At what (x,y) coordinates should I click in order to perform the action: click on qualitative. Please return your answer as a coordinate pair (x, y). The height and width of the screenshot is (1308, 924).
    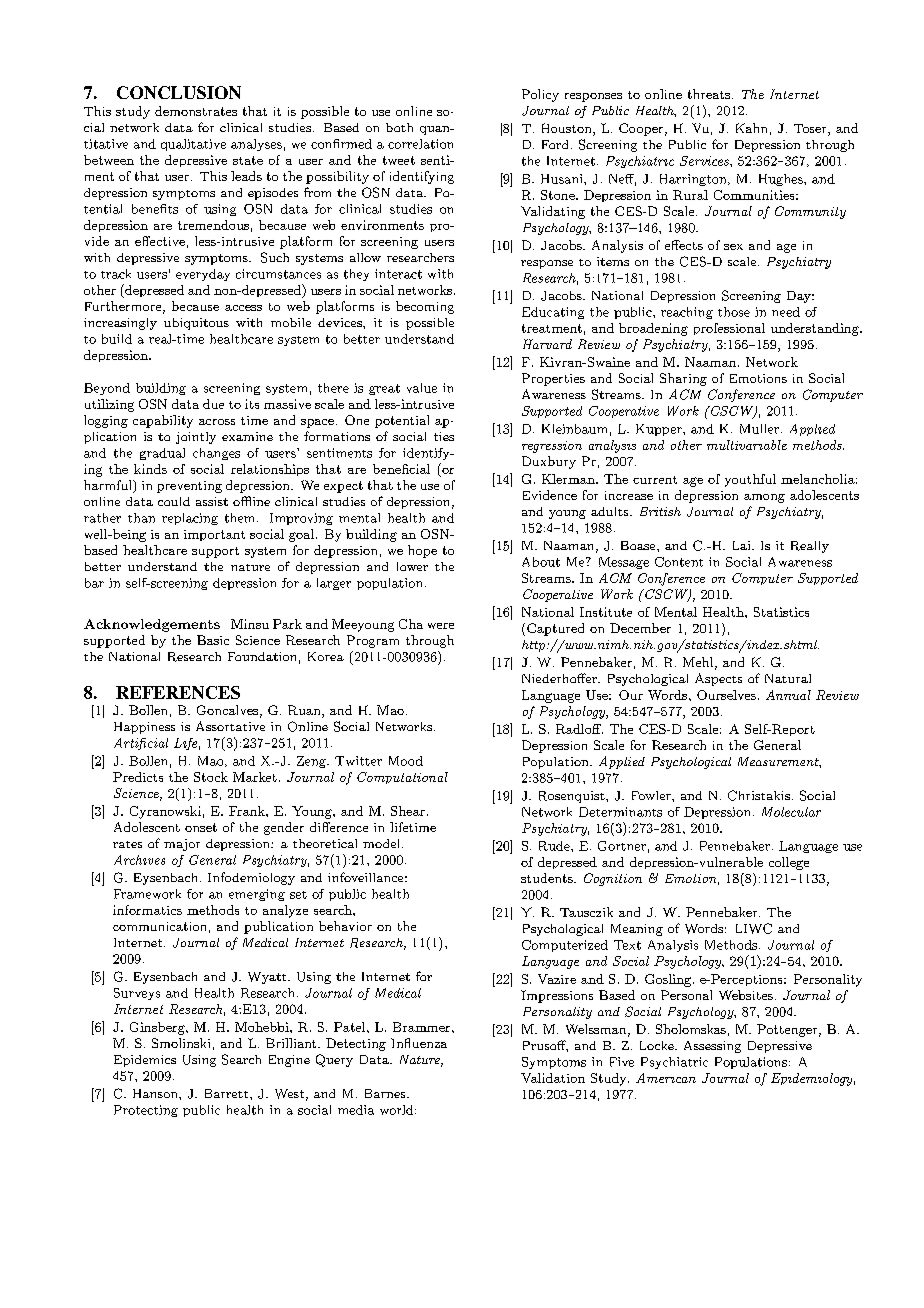
    Looking at the image, I should click on (193, 145).
